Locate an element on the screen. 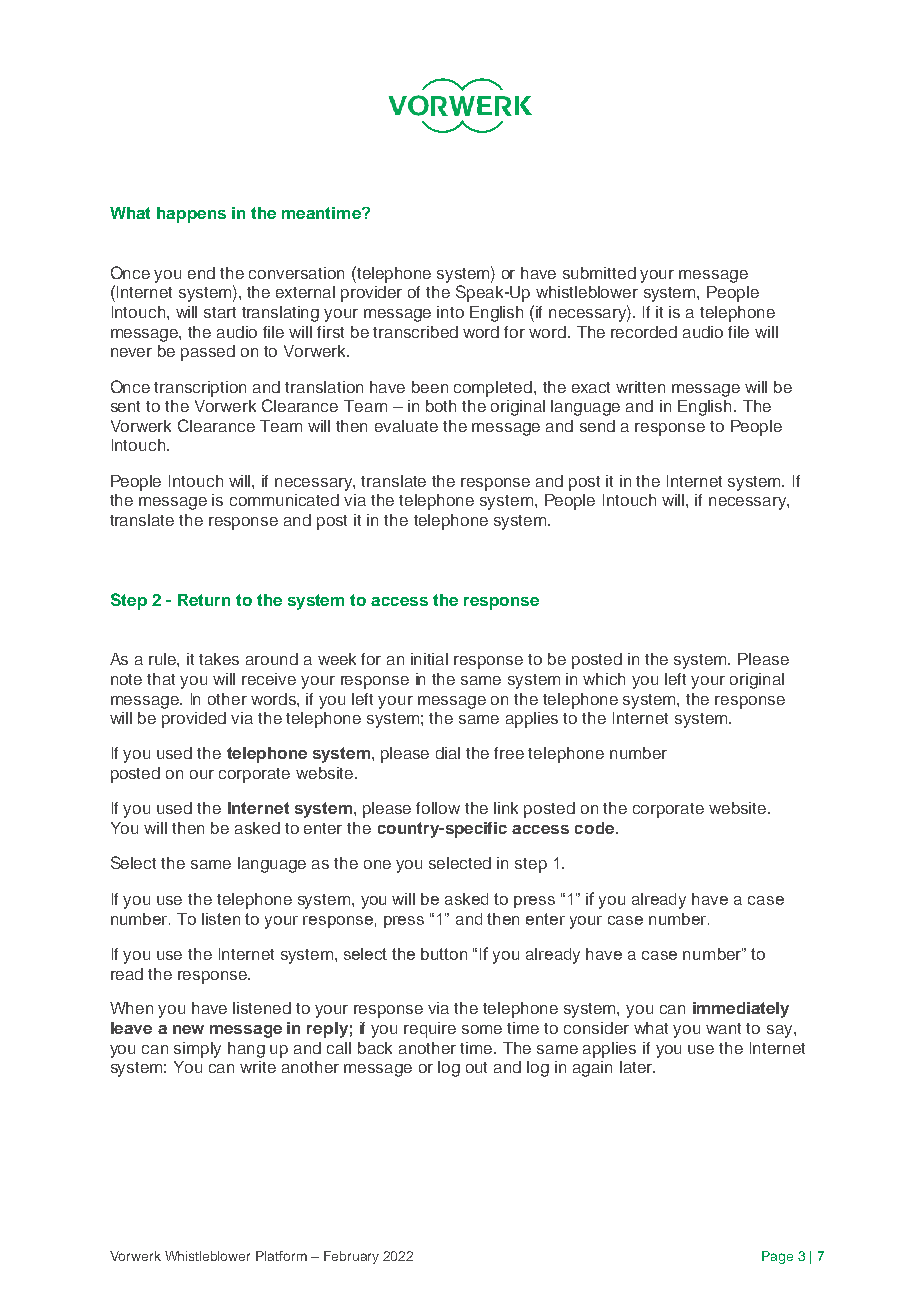 The width and height of the screenshot is (924, 1307). immediately is located at coordinates (741, 1010).
